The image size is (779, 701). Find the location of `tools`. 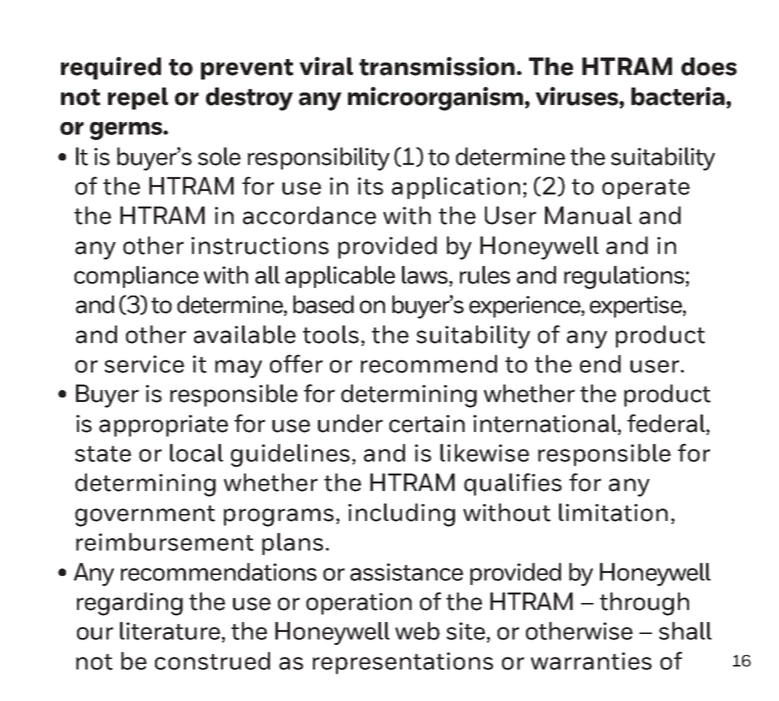

tools is located at coordinates (331, 334).
